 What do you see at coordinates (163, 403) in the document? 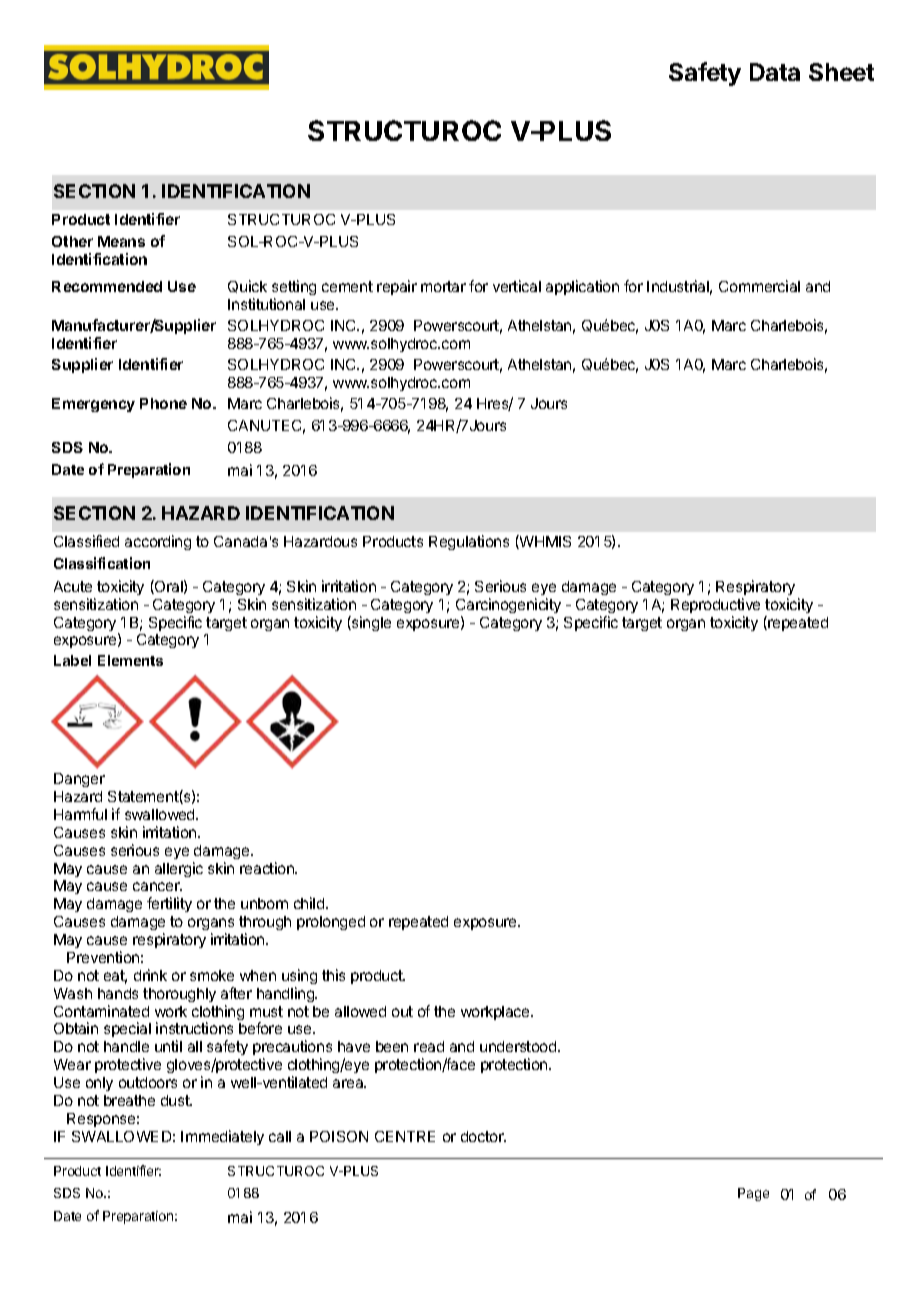
I see `Phone` at bounding box center [163, 403].
